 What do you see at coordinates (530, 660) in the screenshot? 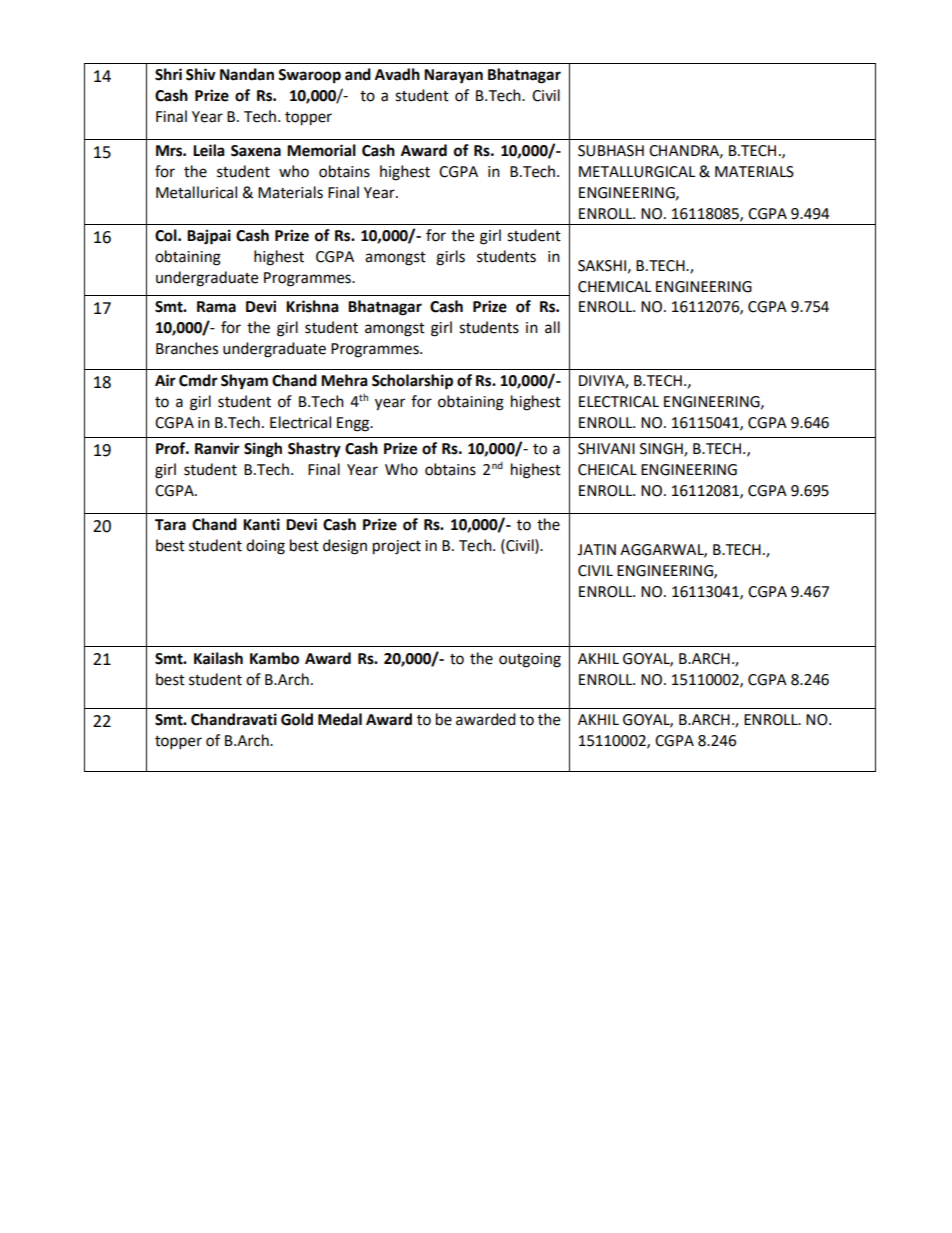
I see `outgoing` at bounding box center [530, 660].
